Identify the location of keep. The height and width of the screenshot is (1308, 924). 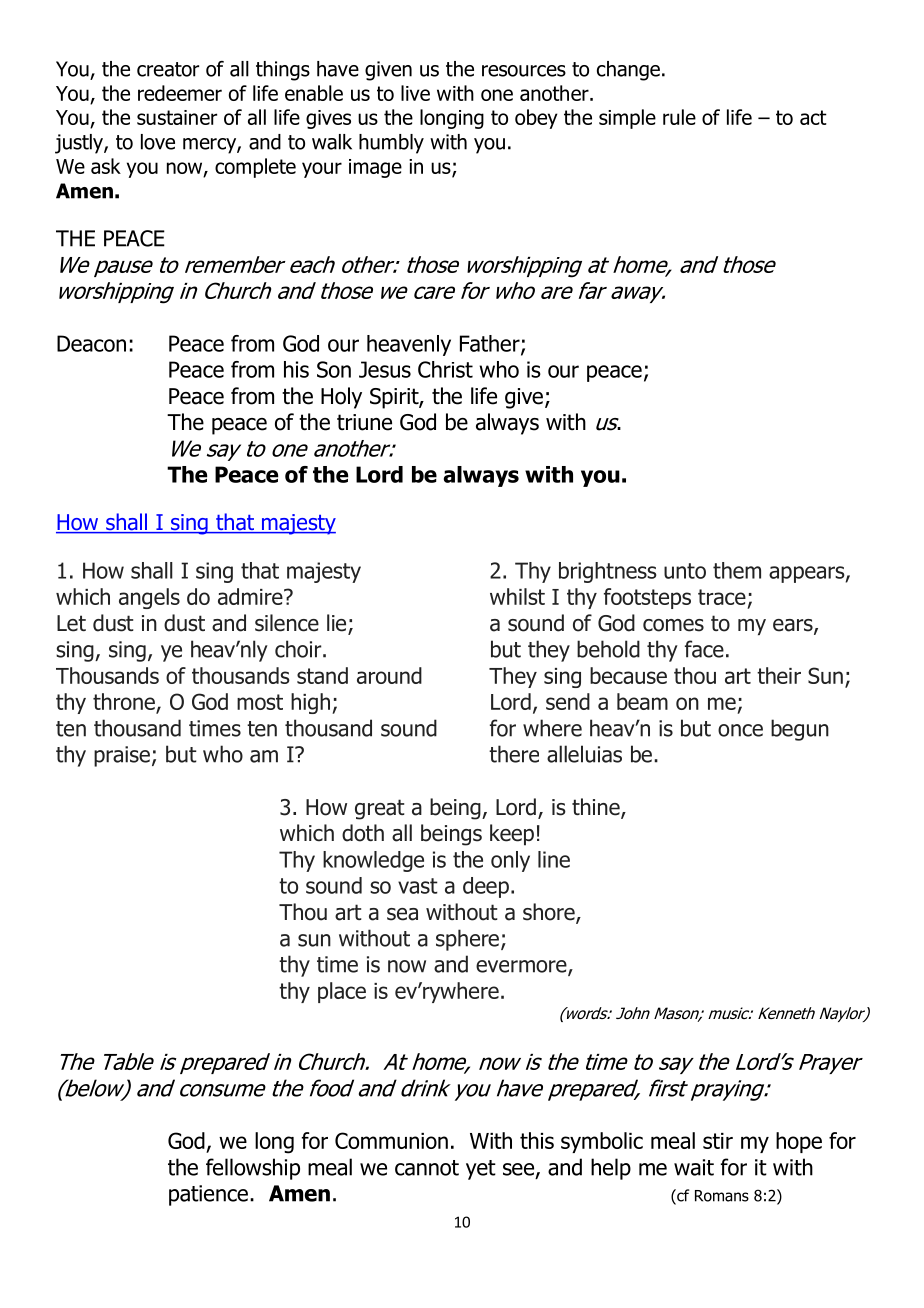
(512, 835).
